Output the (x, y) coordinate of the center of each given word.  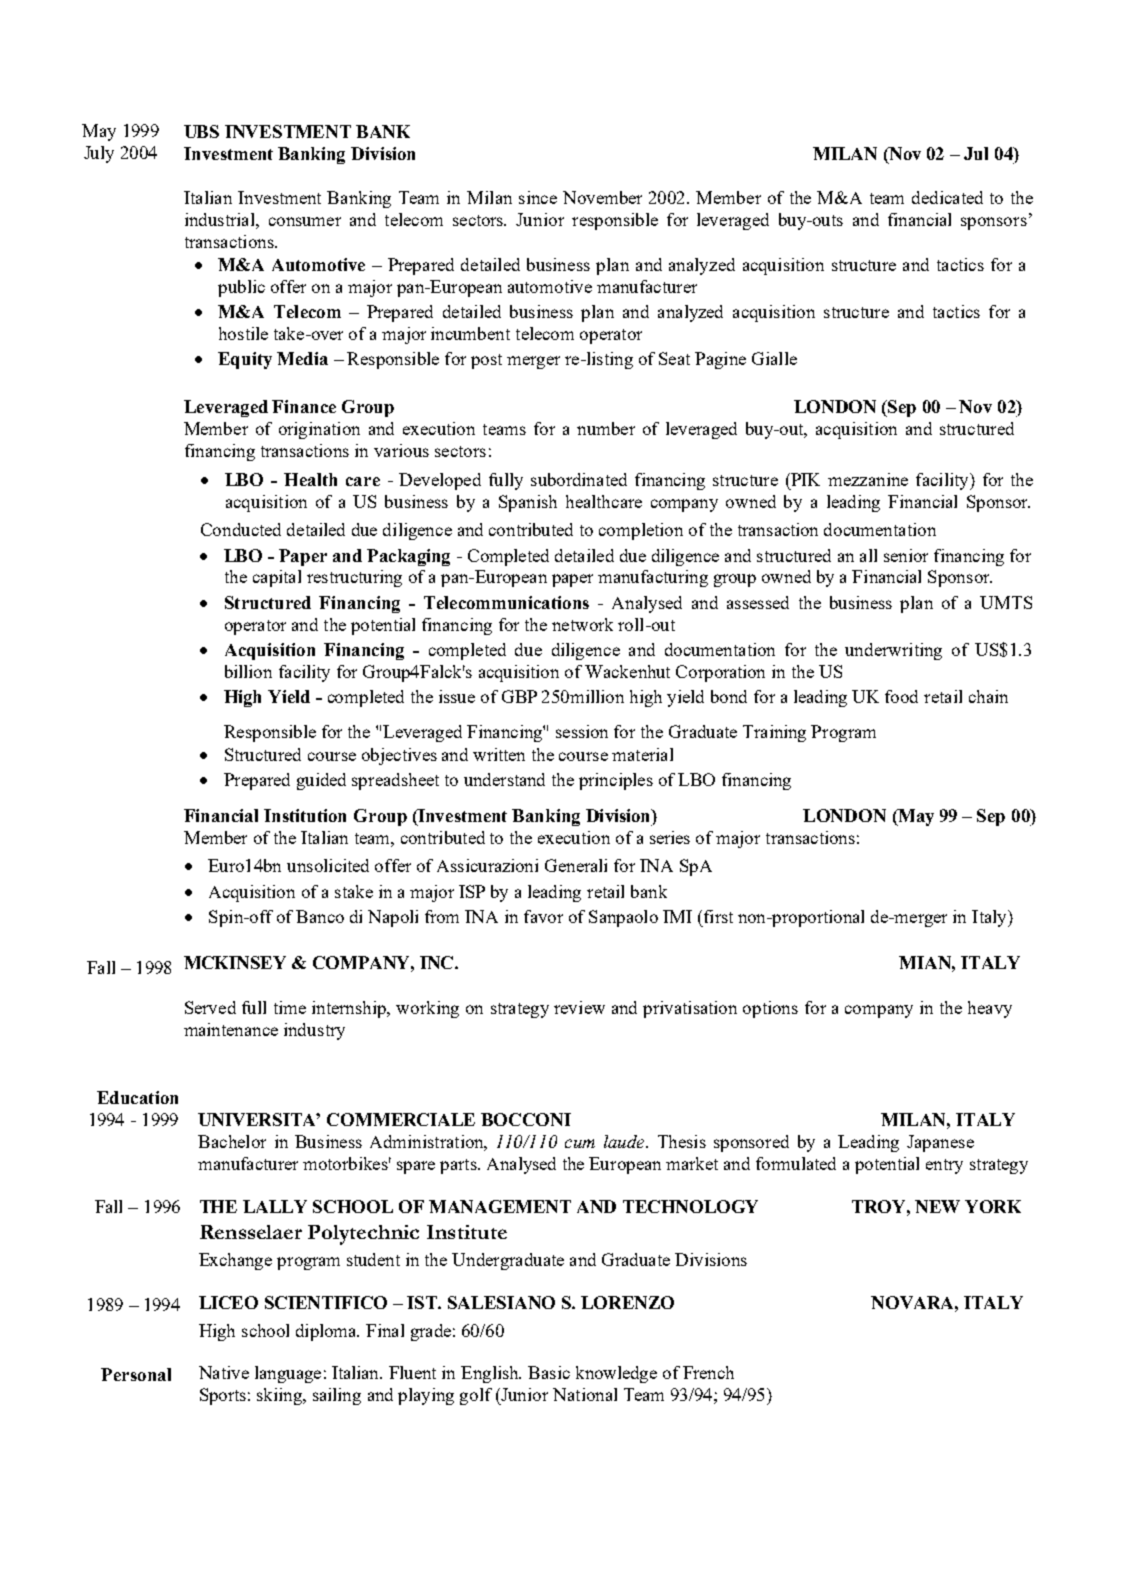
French (708, 1372)
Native (224, 1372)
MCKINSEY (235, 962)
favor (543, 916)
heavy (990, 1009)
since (538, 197)
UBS (201, 131)
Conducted (241, 529)
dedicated (947, 197)
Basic (549, 1372)
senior (906, 555)
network (582, 624)
